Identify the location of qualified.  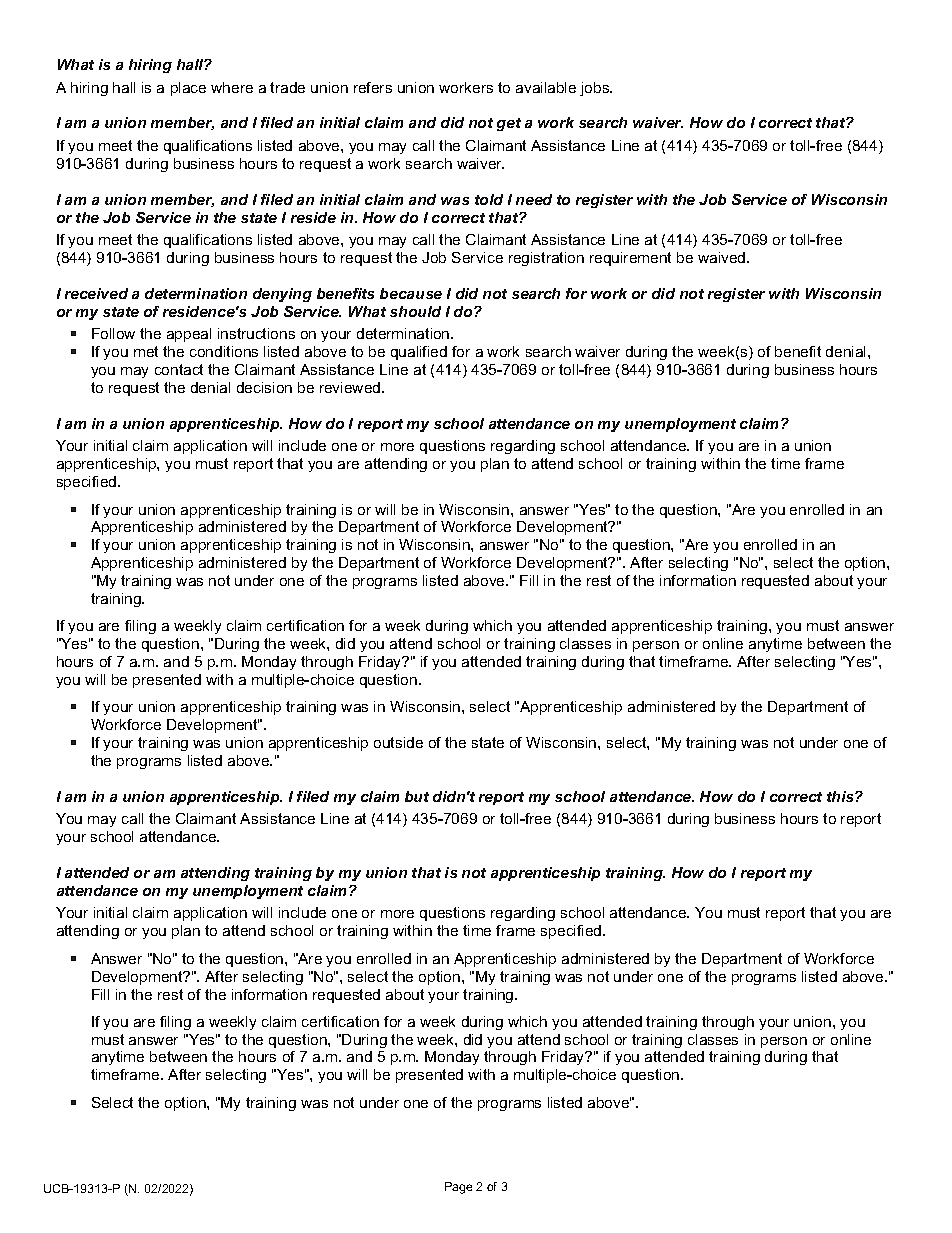
(419, 353).
